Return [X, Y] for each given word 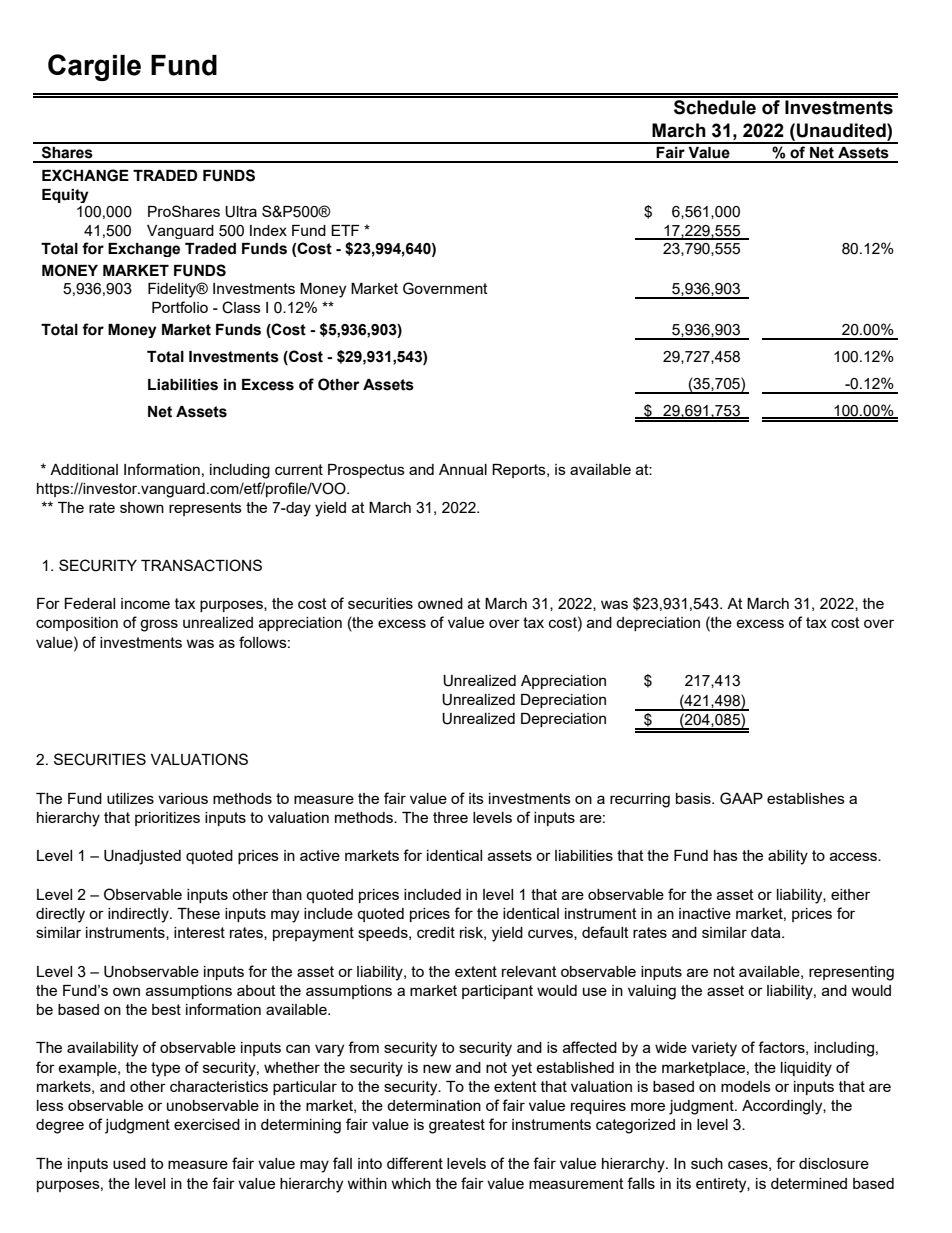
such [707, 1163]
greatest [457, 1126]
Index [268, 230]
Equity [65, 196]
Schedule [715, 106]
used [129, 1163]
